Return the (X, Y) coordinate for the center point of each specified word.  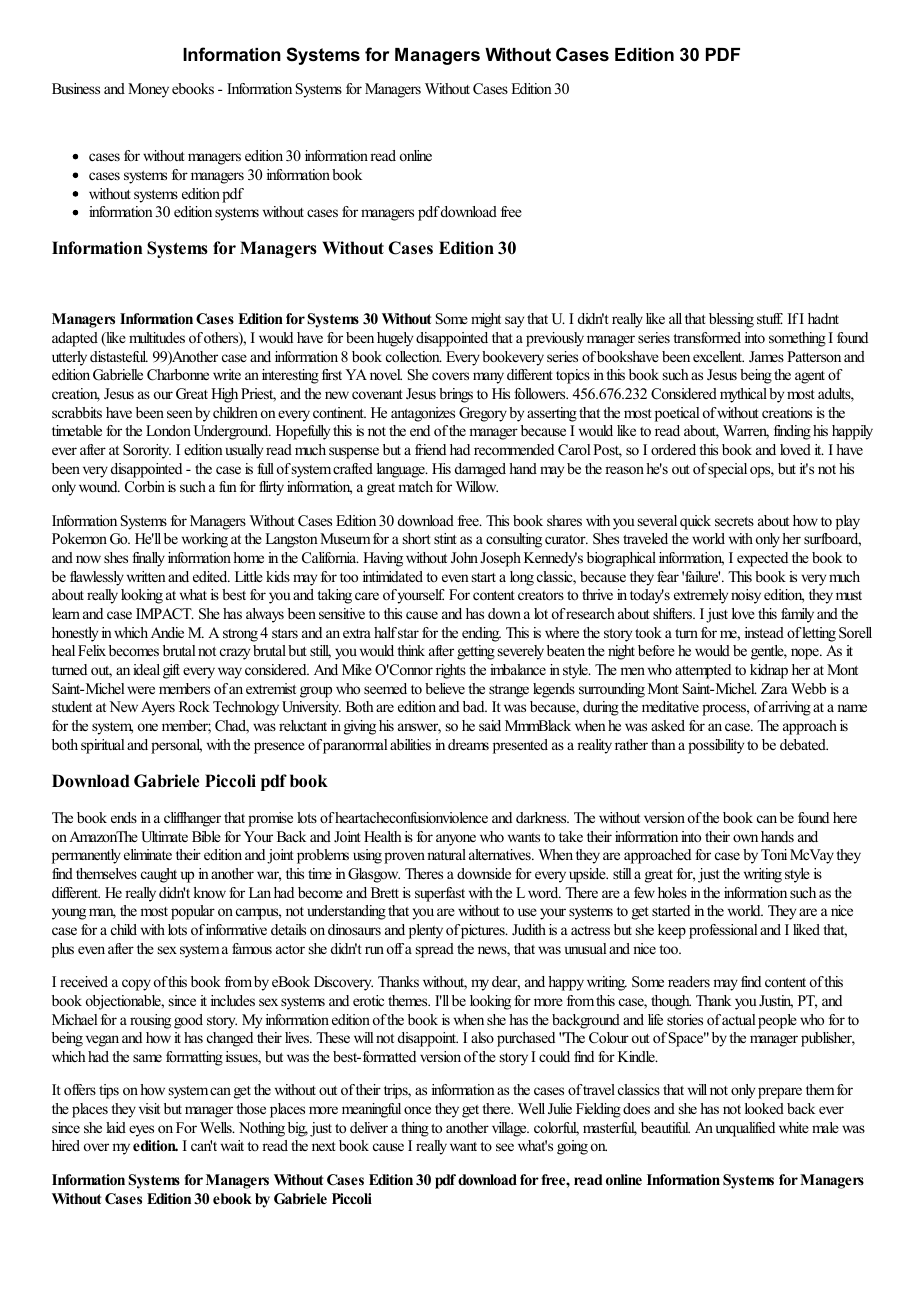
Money (148, 90)
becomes (134, 650)
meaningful (371, 1110)
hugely (395, 339)
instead (764, 632)
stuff (770, 318)
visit (149, 1108)
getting (476, 652)
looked (764, 1108)
